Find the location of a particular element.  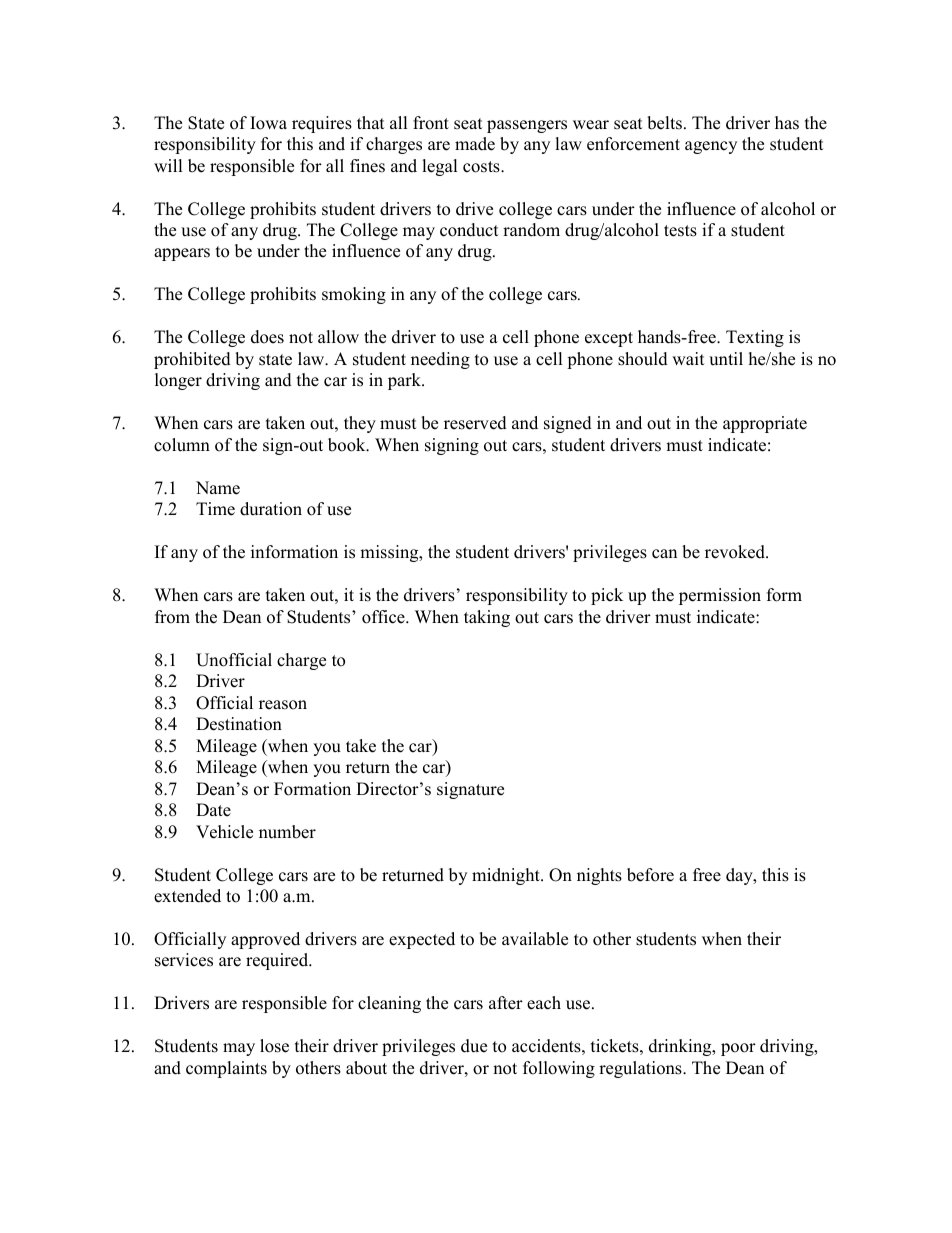

from is located at coordinates (172, 617).
